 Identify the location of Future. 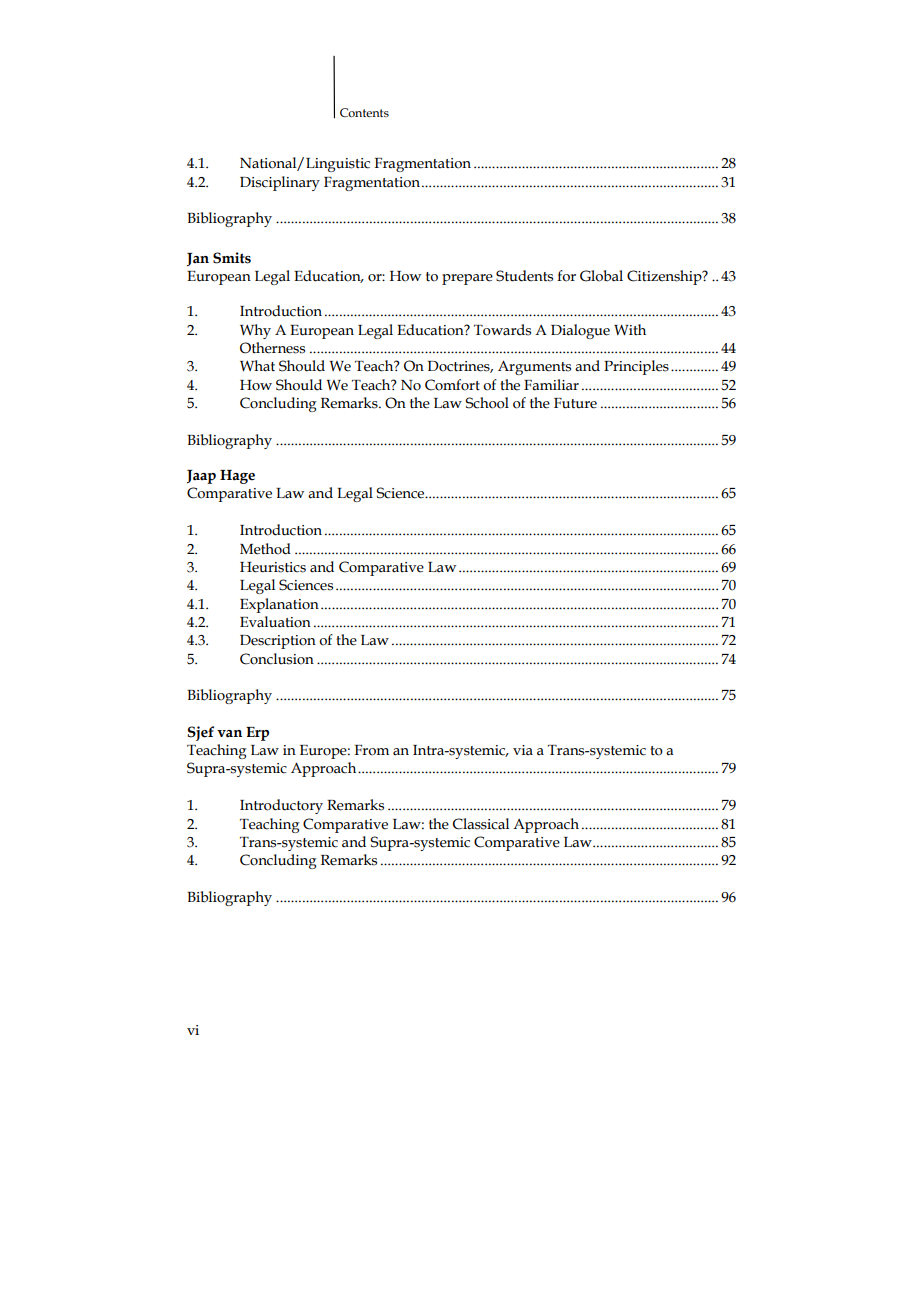
(575, 403).
